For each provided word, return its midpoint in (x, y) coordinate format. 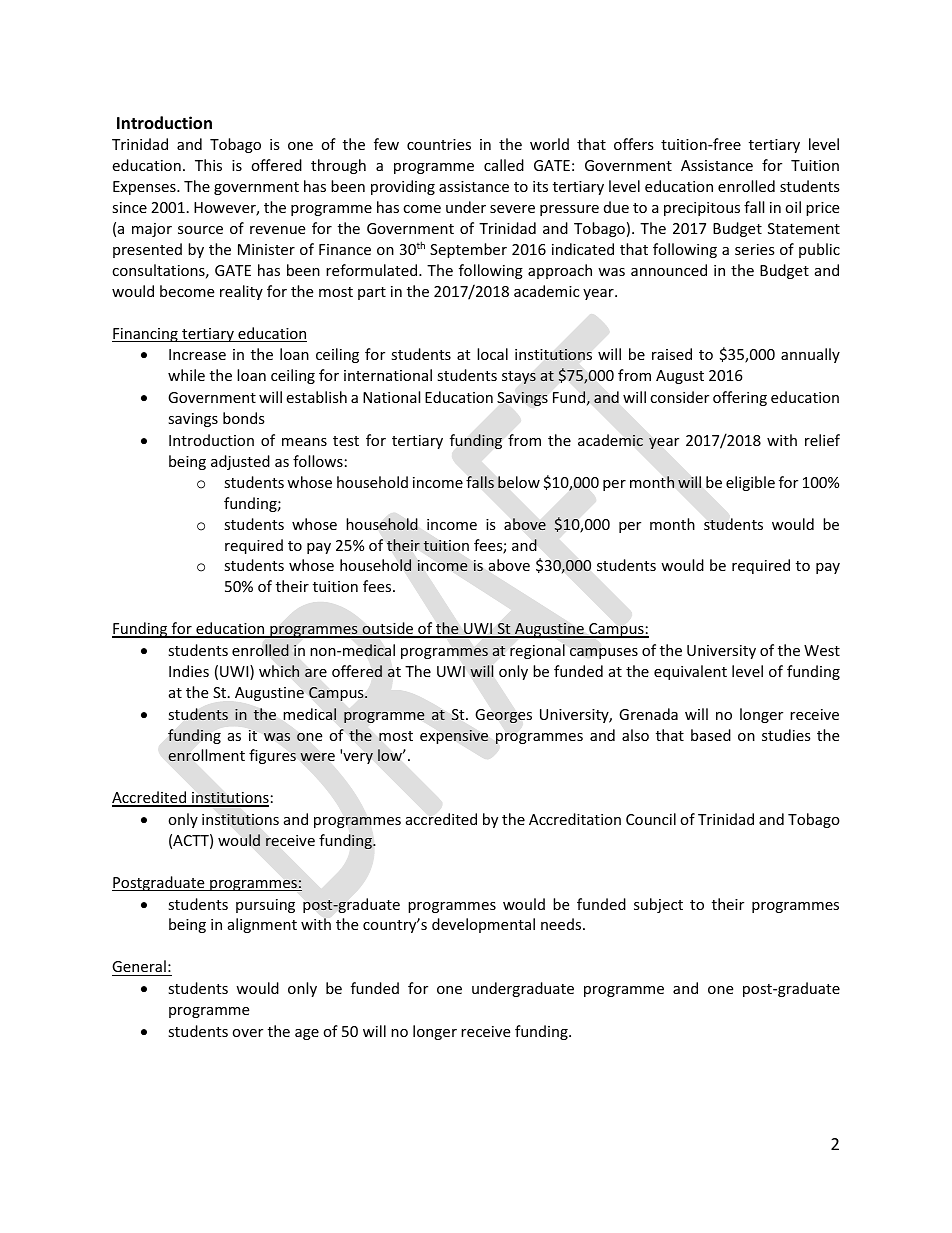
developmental (483, 925)
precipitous (702, 209)
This (208, 165)
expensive (454, 736)
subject (658, 905)
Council (651, 819)
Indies (189, 671)
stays (519, 377)
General (139, 966)
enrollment (206, 755)
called (504, 165)
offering (740, 398)
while (186, 375)
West (822, 650)
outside (388, 629)
